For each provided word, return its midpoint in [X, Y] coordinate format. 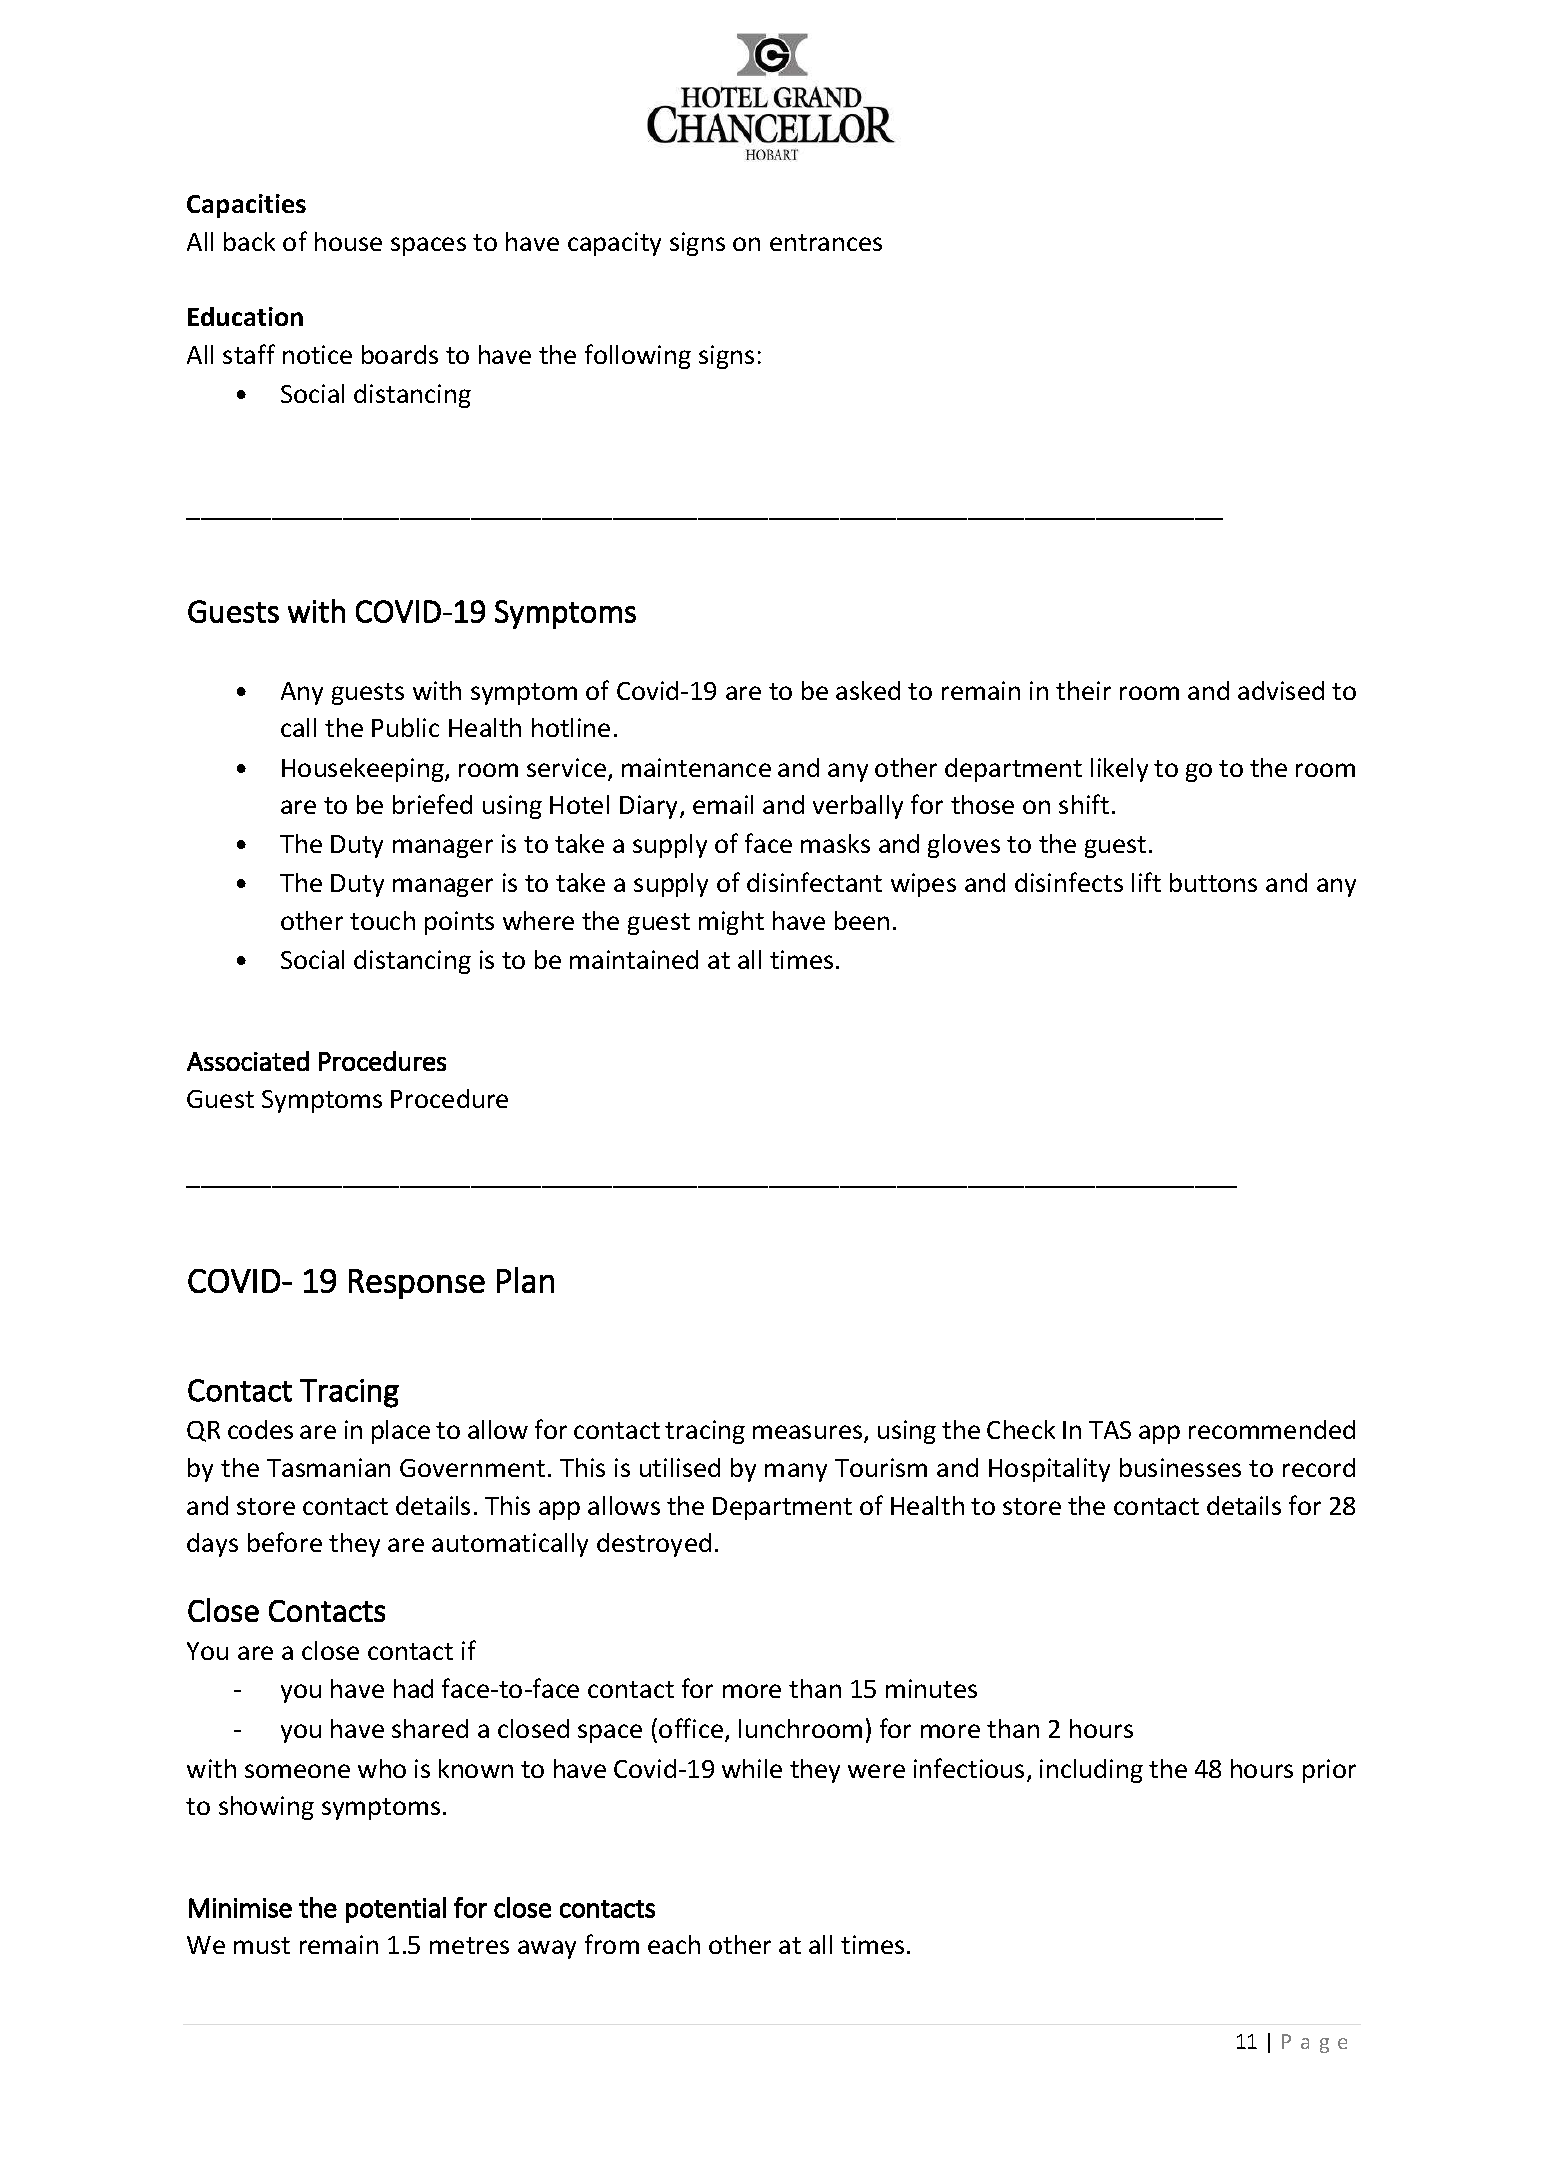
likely [1119, 770]
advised [1281, 690]
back [249, 241]
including [1091, 1771]
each [674, 1944]
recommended [1272, 1429]
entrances [826, 242]
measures [809, 1434]
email [723, 804]
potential [396, 1910]
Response [417, 1284]
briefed [432, 804]
